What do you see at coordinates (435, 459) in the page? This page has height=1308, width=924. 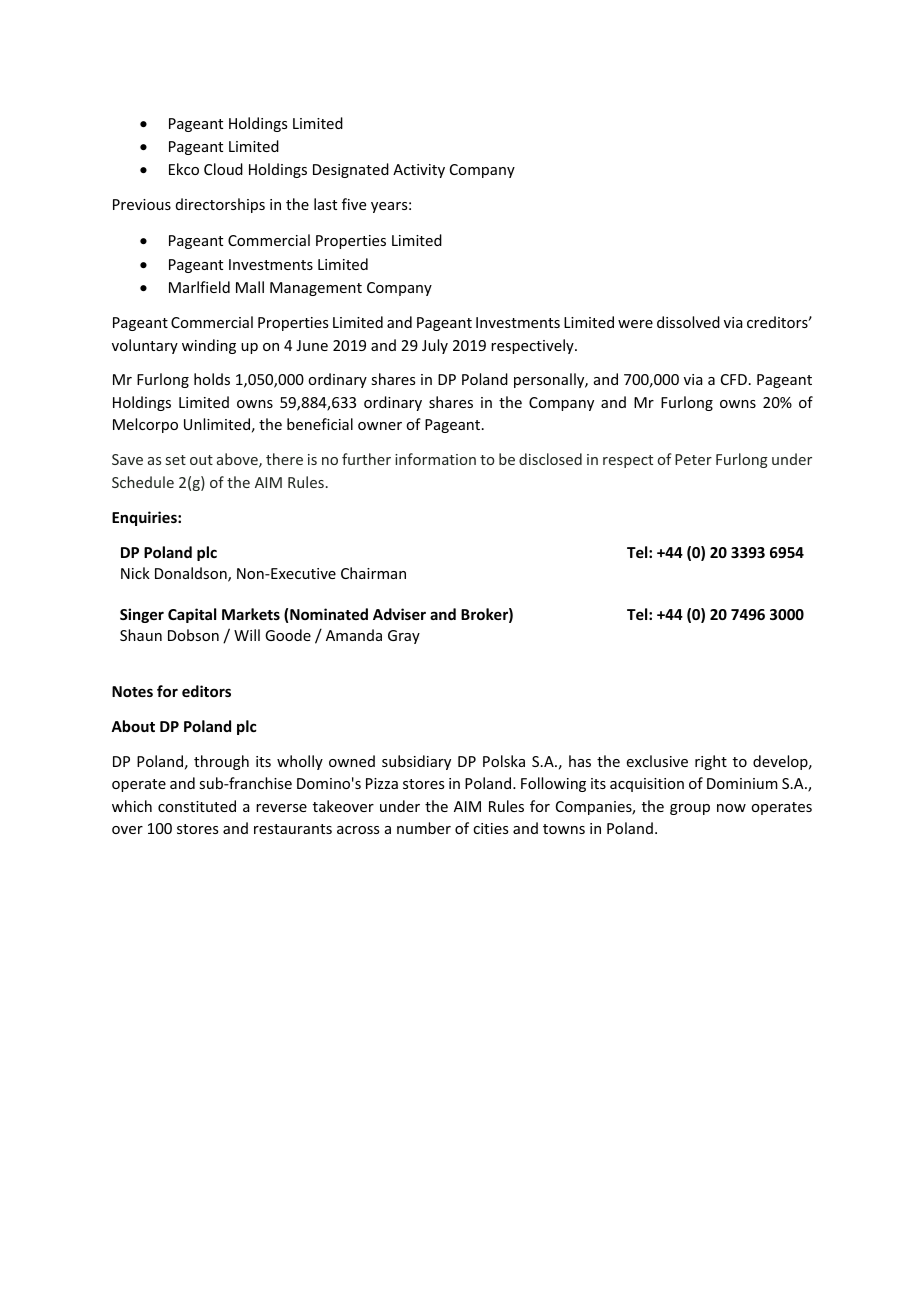 I see `information` at bounding box center [435, 459].
